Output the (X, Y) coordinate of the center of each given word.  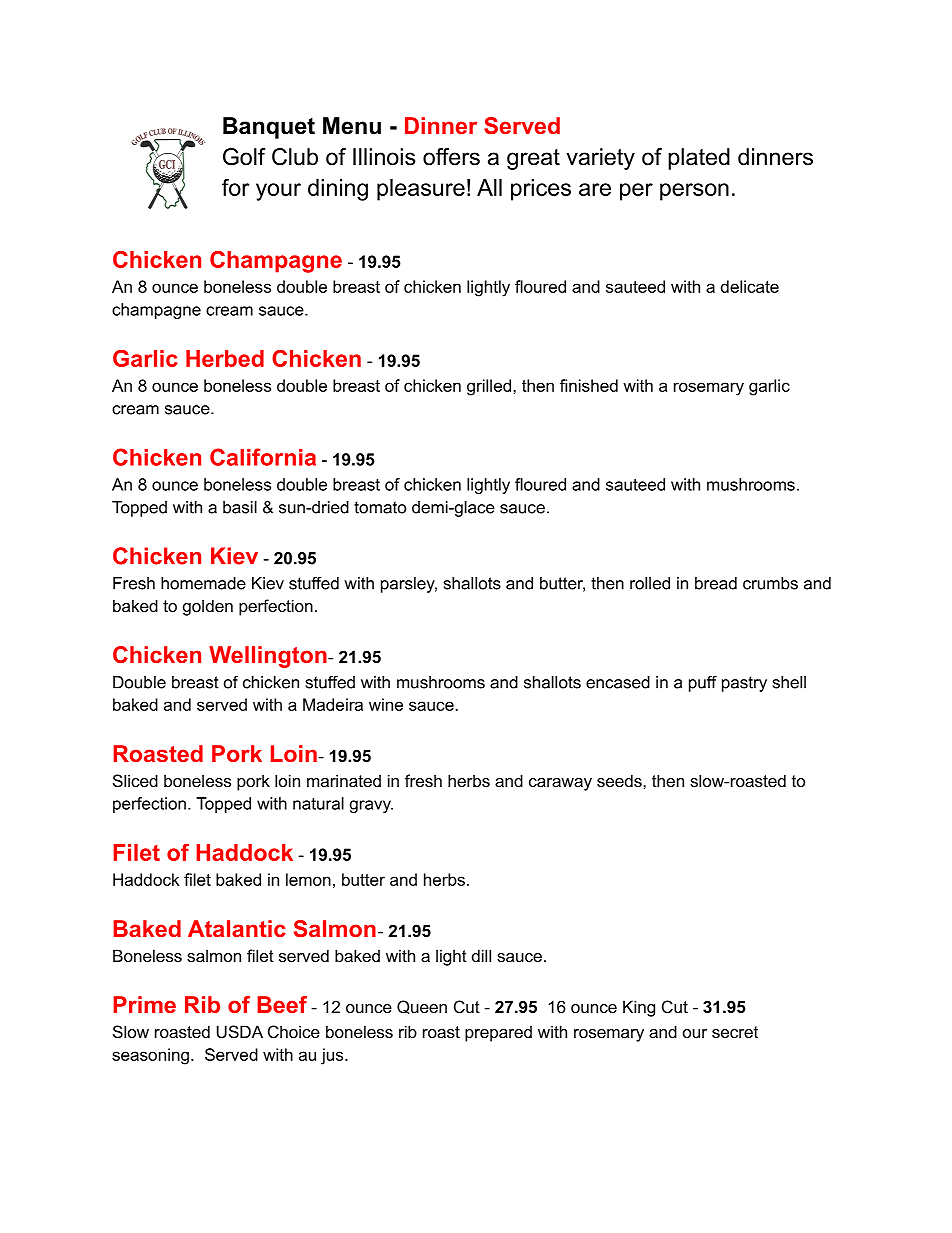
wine (386, 704)
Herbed (225, 358)
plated (699, 159)
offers (451, 157)
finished (589, 385)
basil (240, 507)
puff (703, 684)
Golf (244, 157)
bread (716, 583)
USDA (240, 1031)
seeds (620, 780)
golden (208, 607)
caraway (560, 784)
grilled (489, 387)
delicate (750, 286)
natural (318, 803)
